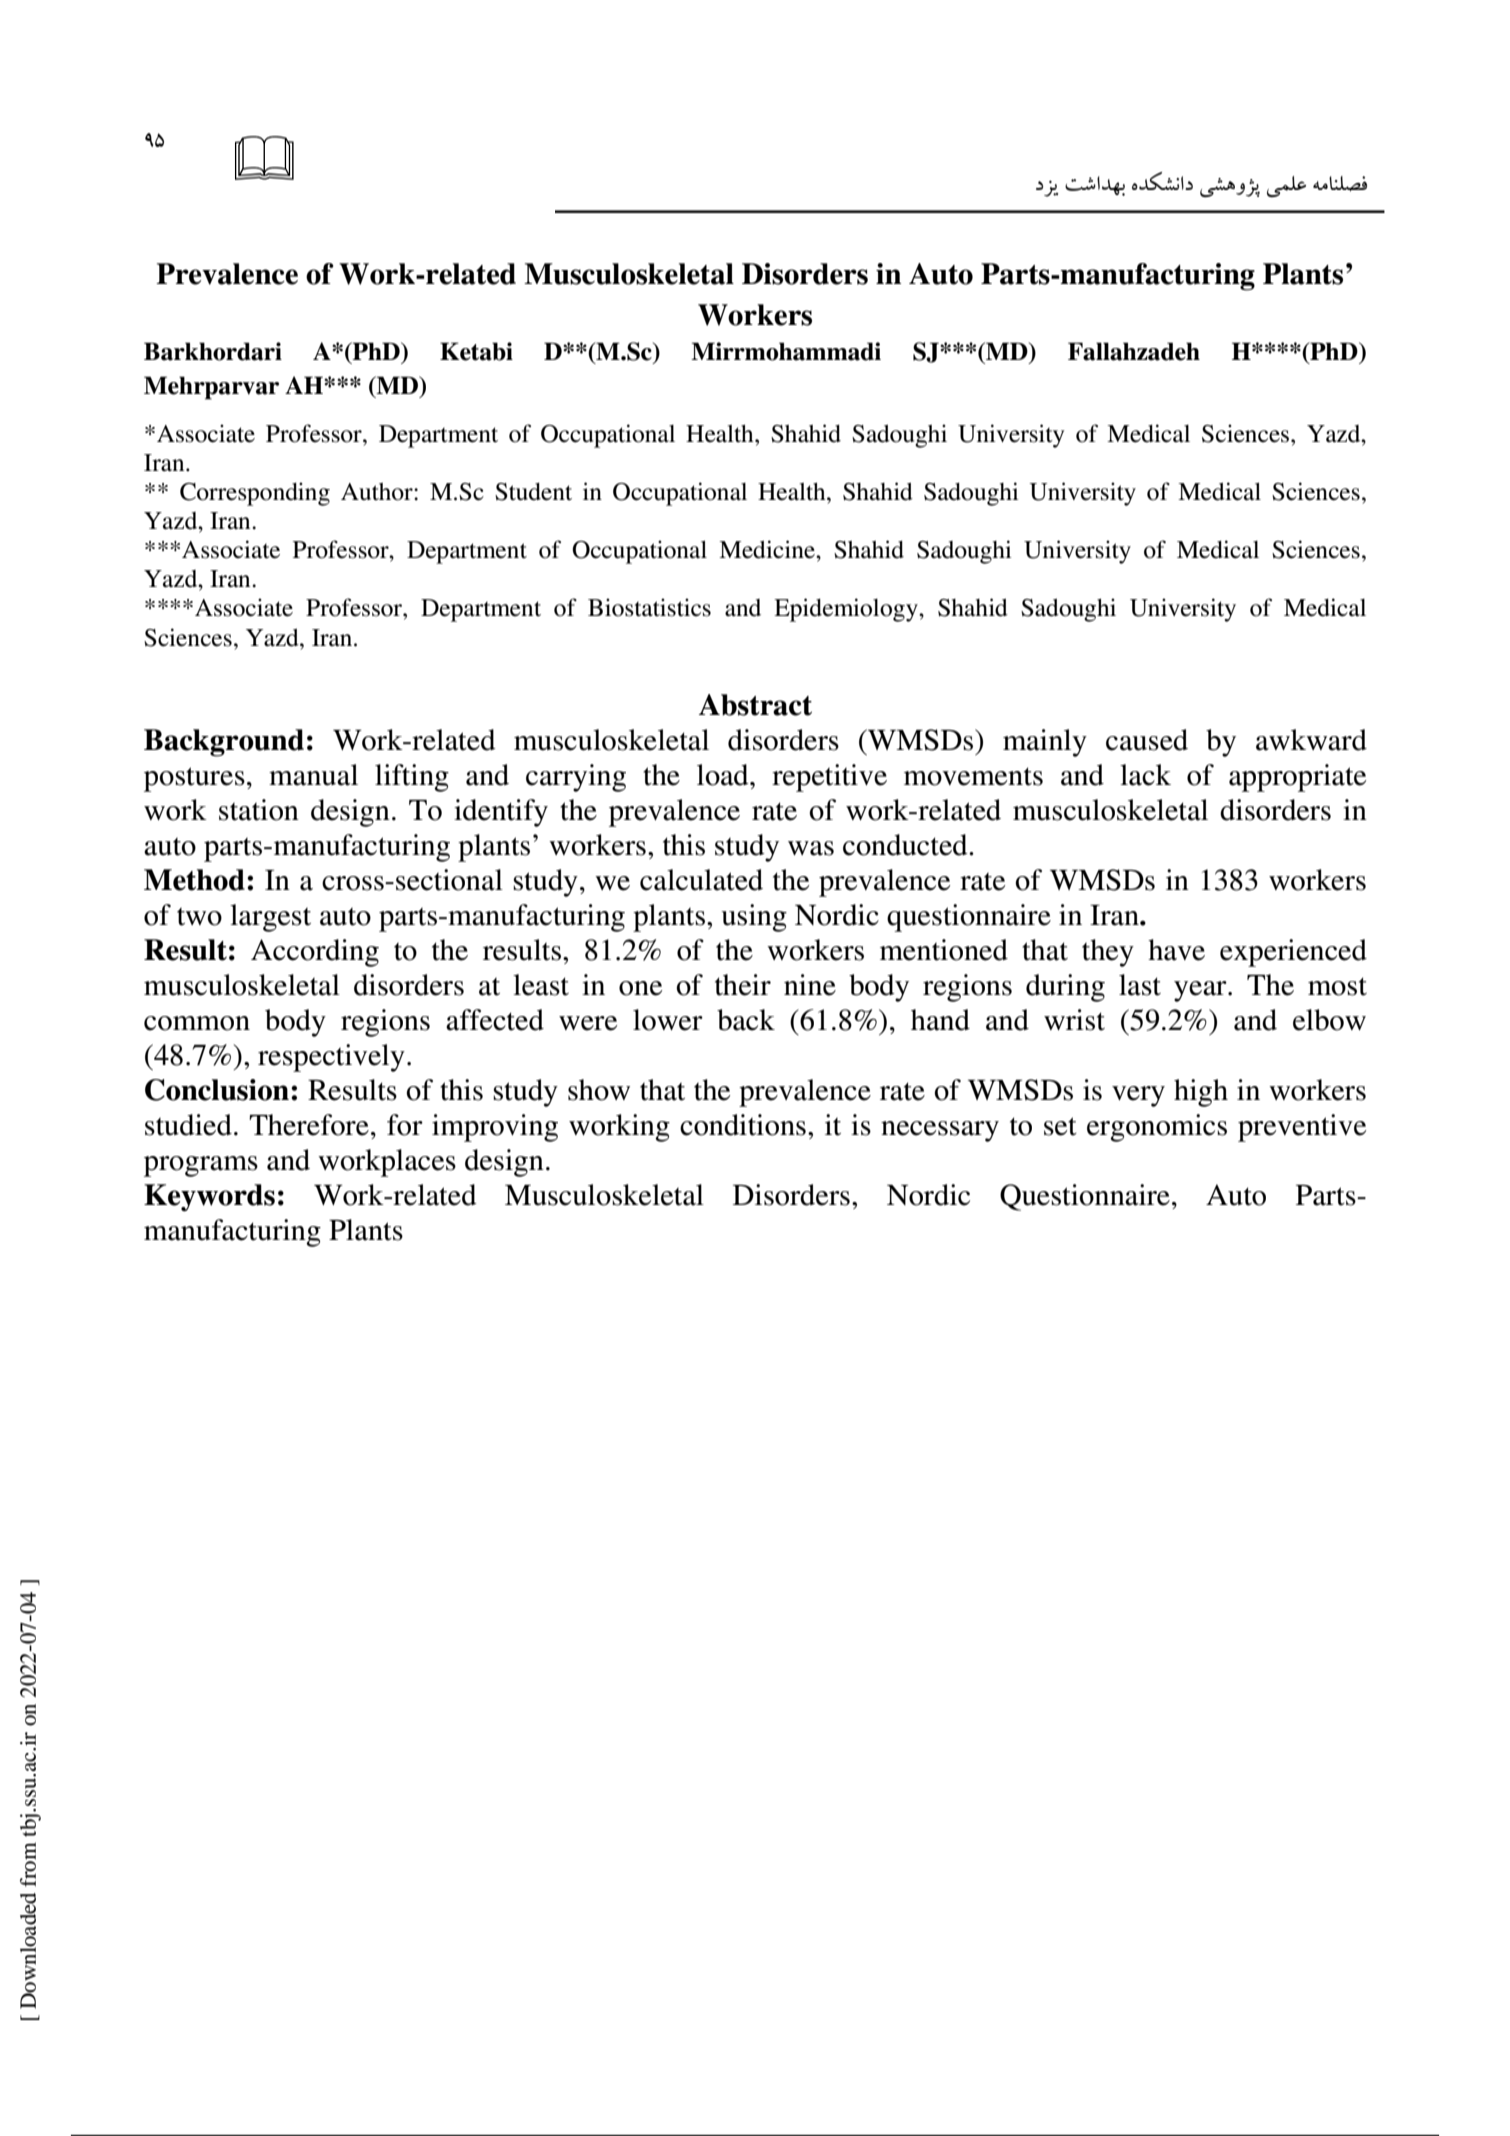 This screenshot has width=1510, height=2136. What do you see at coordinates (378, 492) in the screenshot?
I see `Author` at bounding box center [378, 492].
